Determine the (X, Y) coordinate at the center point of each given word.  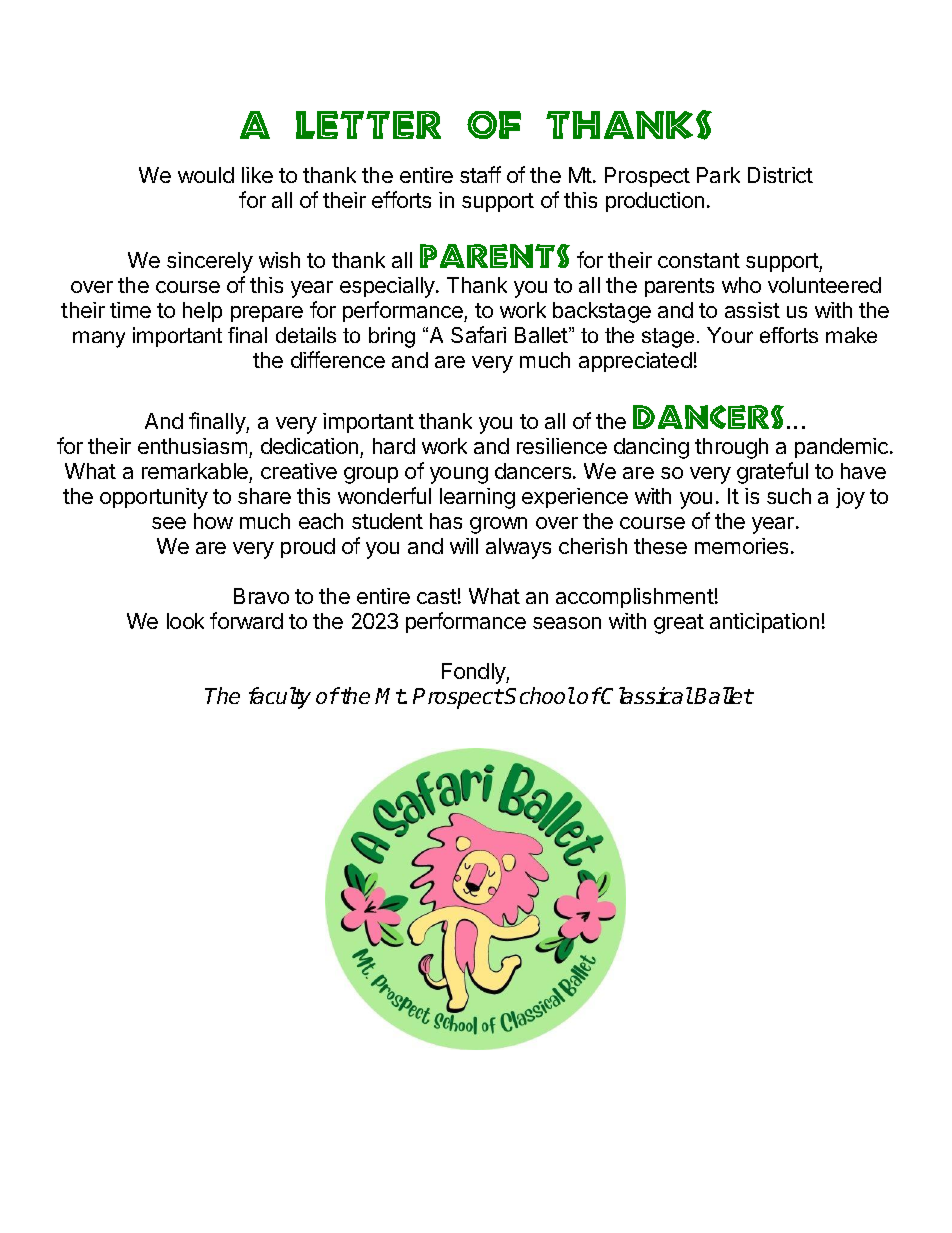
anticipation (764, 623)
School (539, 695)
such (789, 496)
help (202, 312)
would (206, 175)
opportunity (154, 498)
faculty (280, 698)
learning (477, 498)
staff (480, 174)
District (780, 175)
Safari (478, 334)
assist (752, 310)
